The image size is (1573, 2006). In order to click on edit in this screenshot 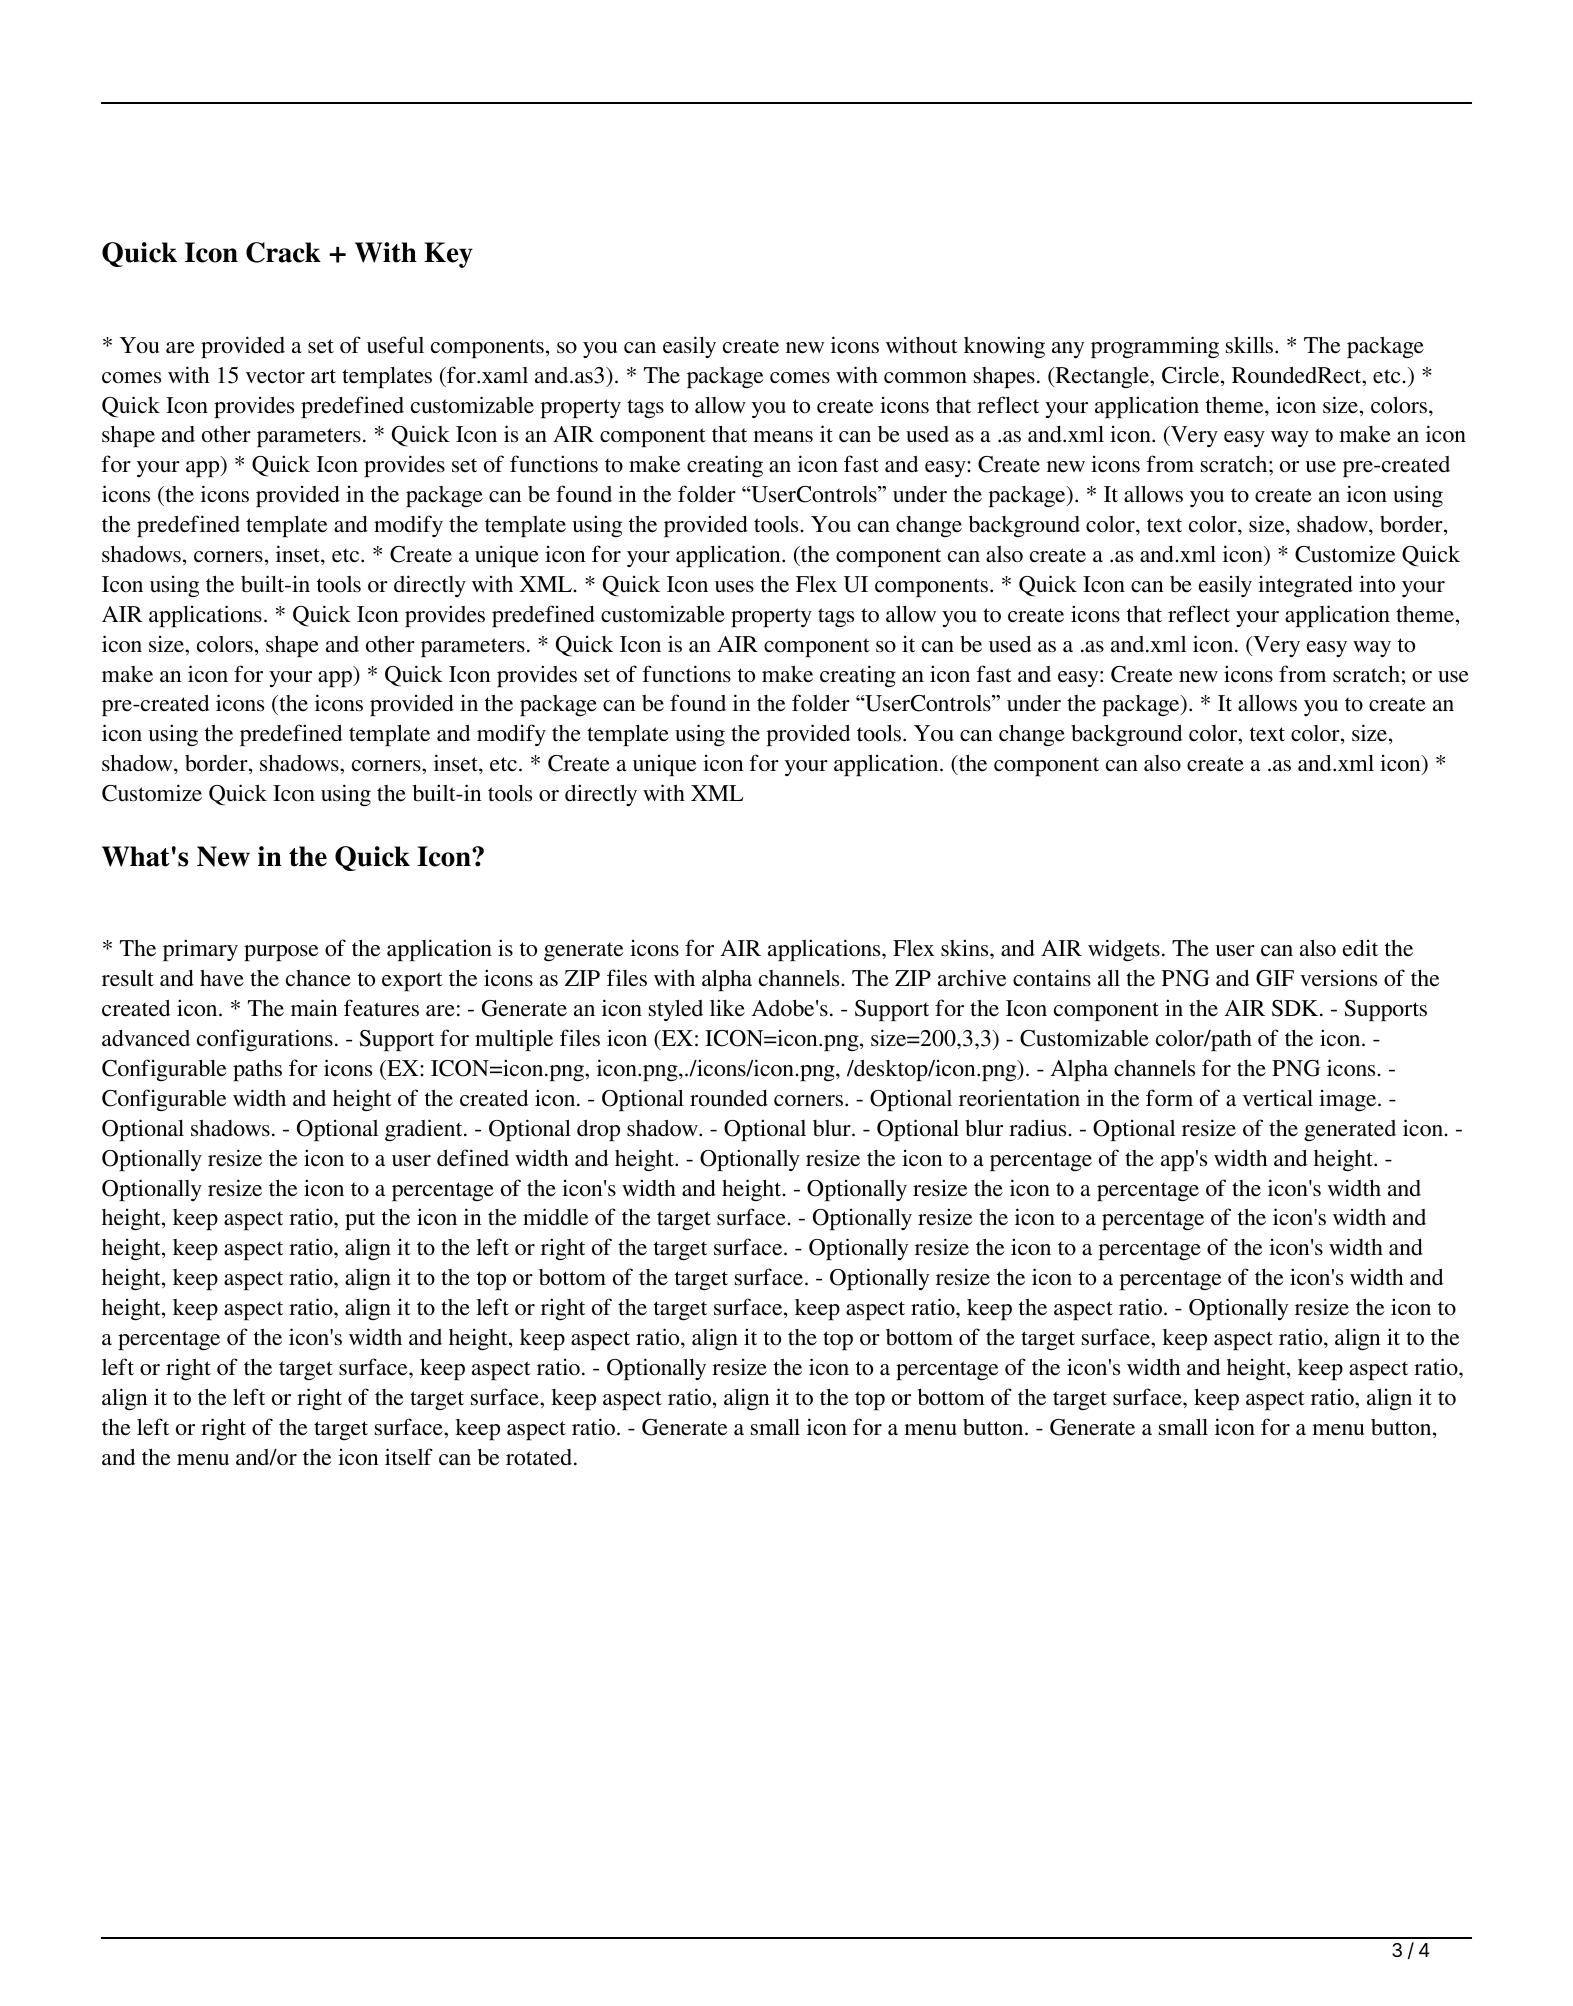, I will do `click(1360, 948)`.
